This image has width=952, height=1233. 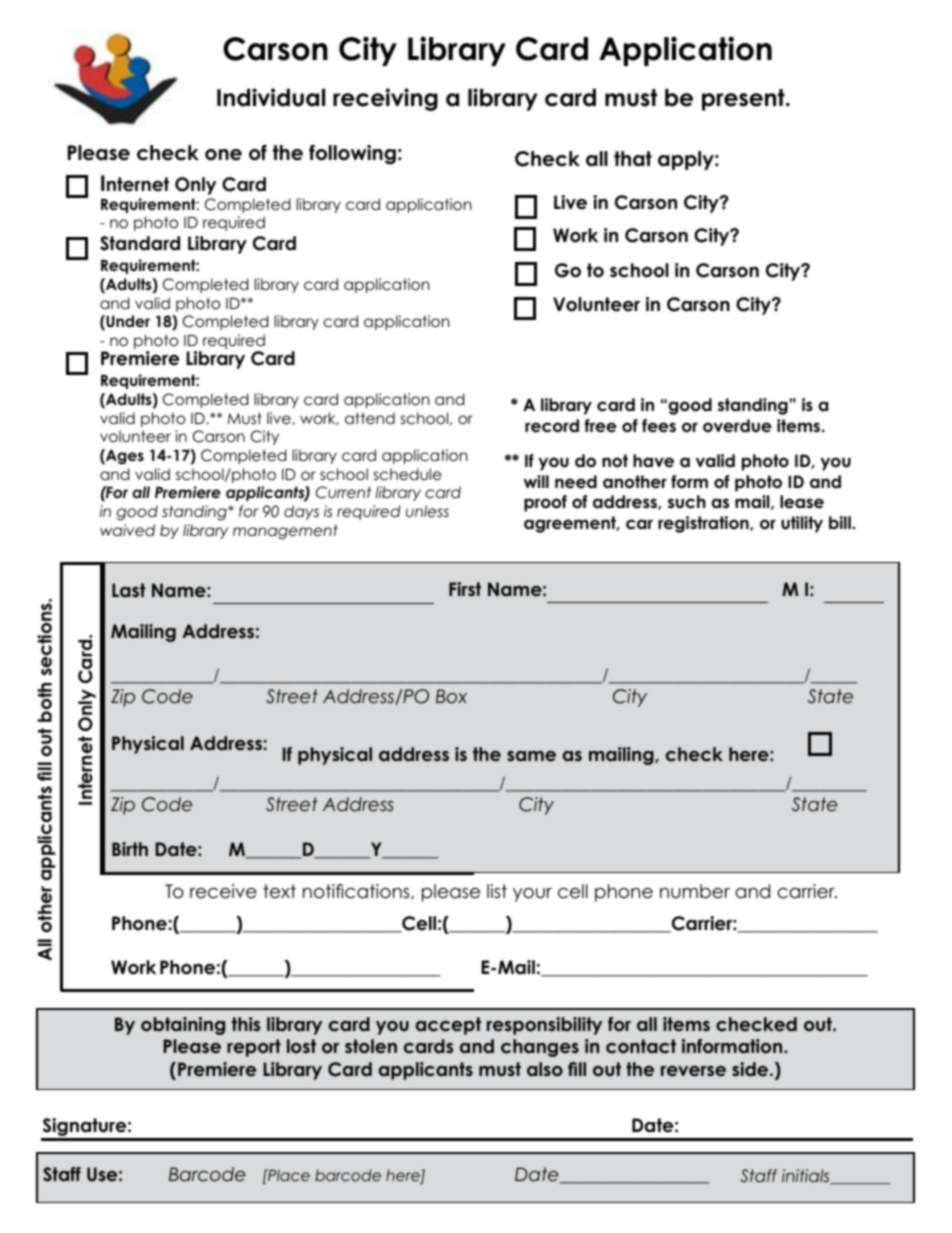 What do you see at coordinates (129, 590) in the image?
I see `Last` at bounding box center [129, 590].
